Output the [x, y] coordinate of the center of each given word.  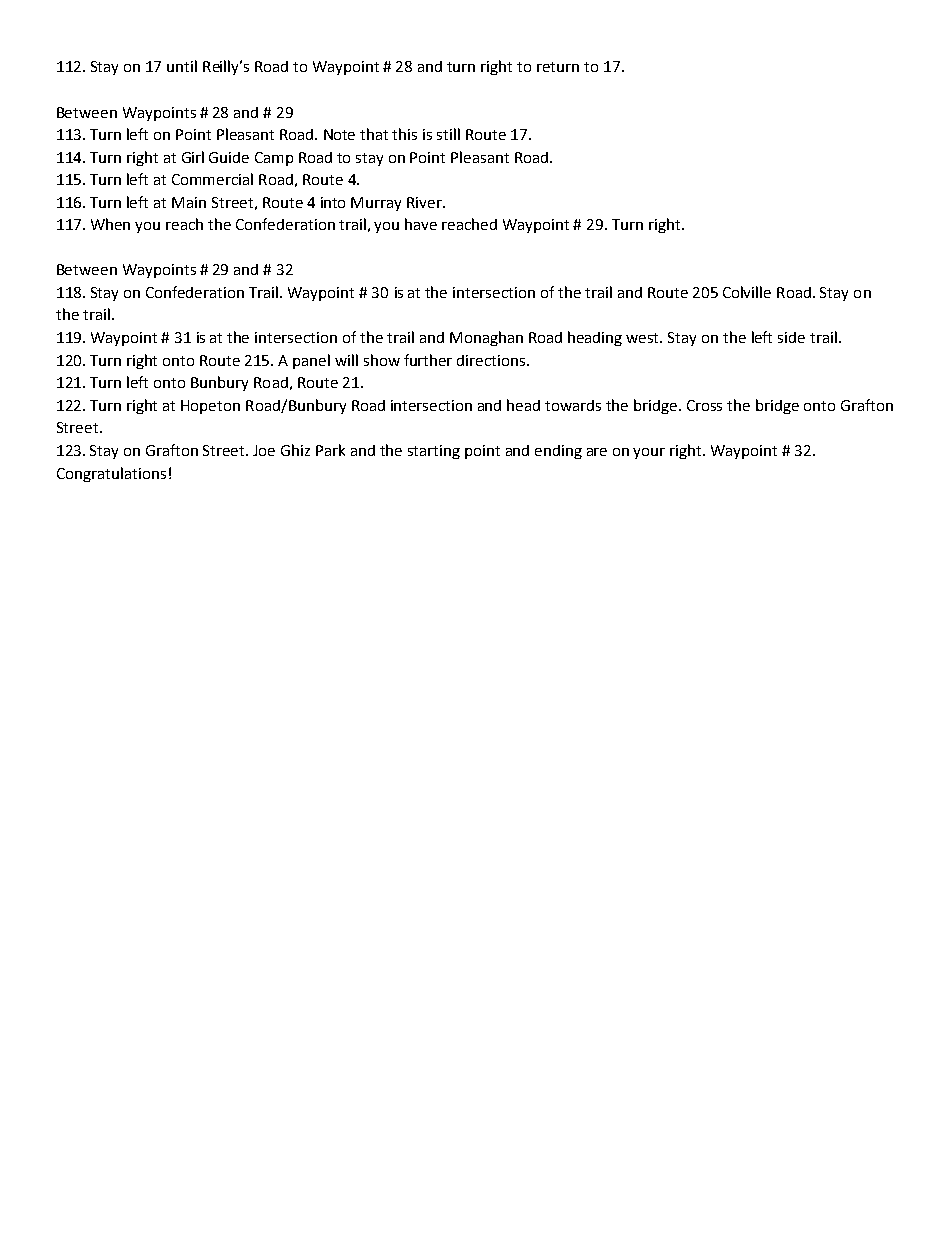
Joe [264, 450]
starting [434, 452]
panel [311, 361]
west [644, 338]
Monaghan [486, 338]
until [182, 66]
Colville [747, 292]
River [425, 202]
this [404, 134]
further [428, 360]
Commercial [212, 179]
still [448, 134]
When [110, 224]
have [421, 224]
